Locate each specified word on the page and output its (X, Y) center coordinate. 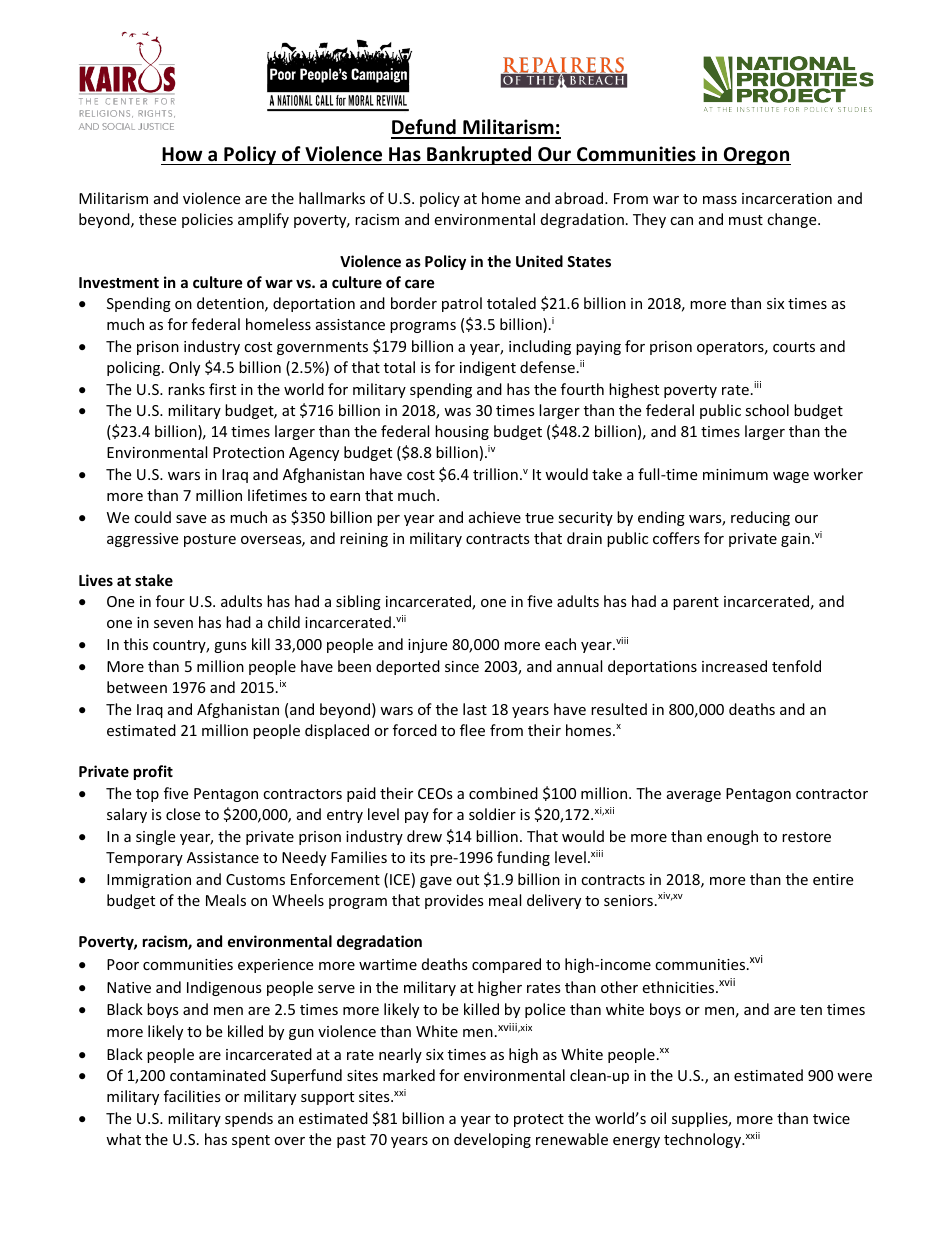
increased (734, 666)
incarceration (787, 198)
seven (173, 624)
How (182, 154)
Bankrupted (479, 155)
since (462, 666)
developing (492, 1140)
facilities (192, 1096)
